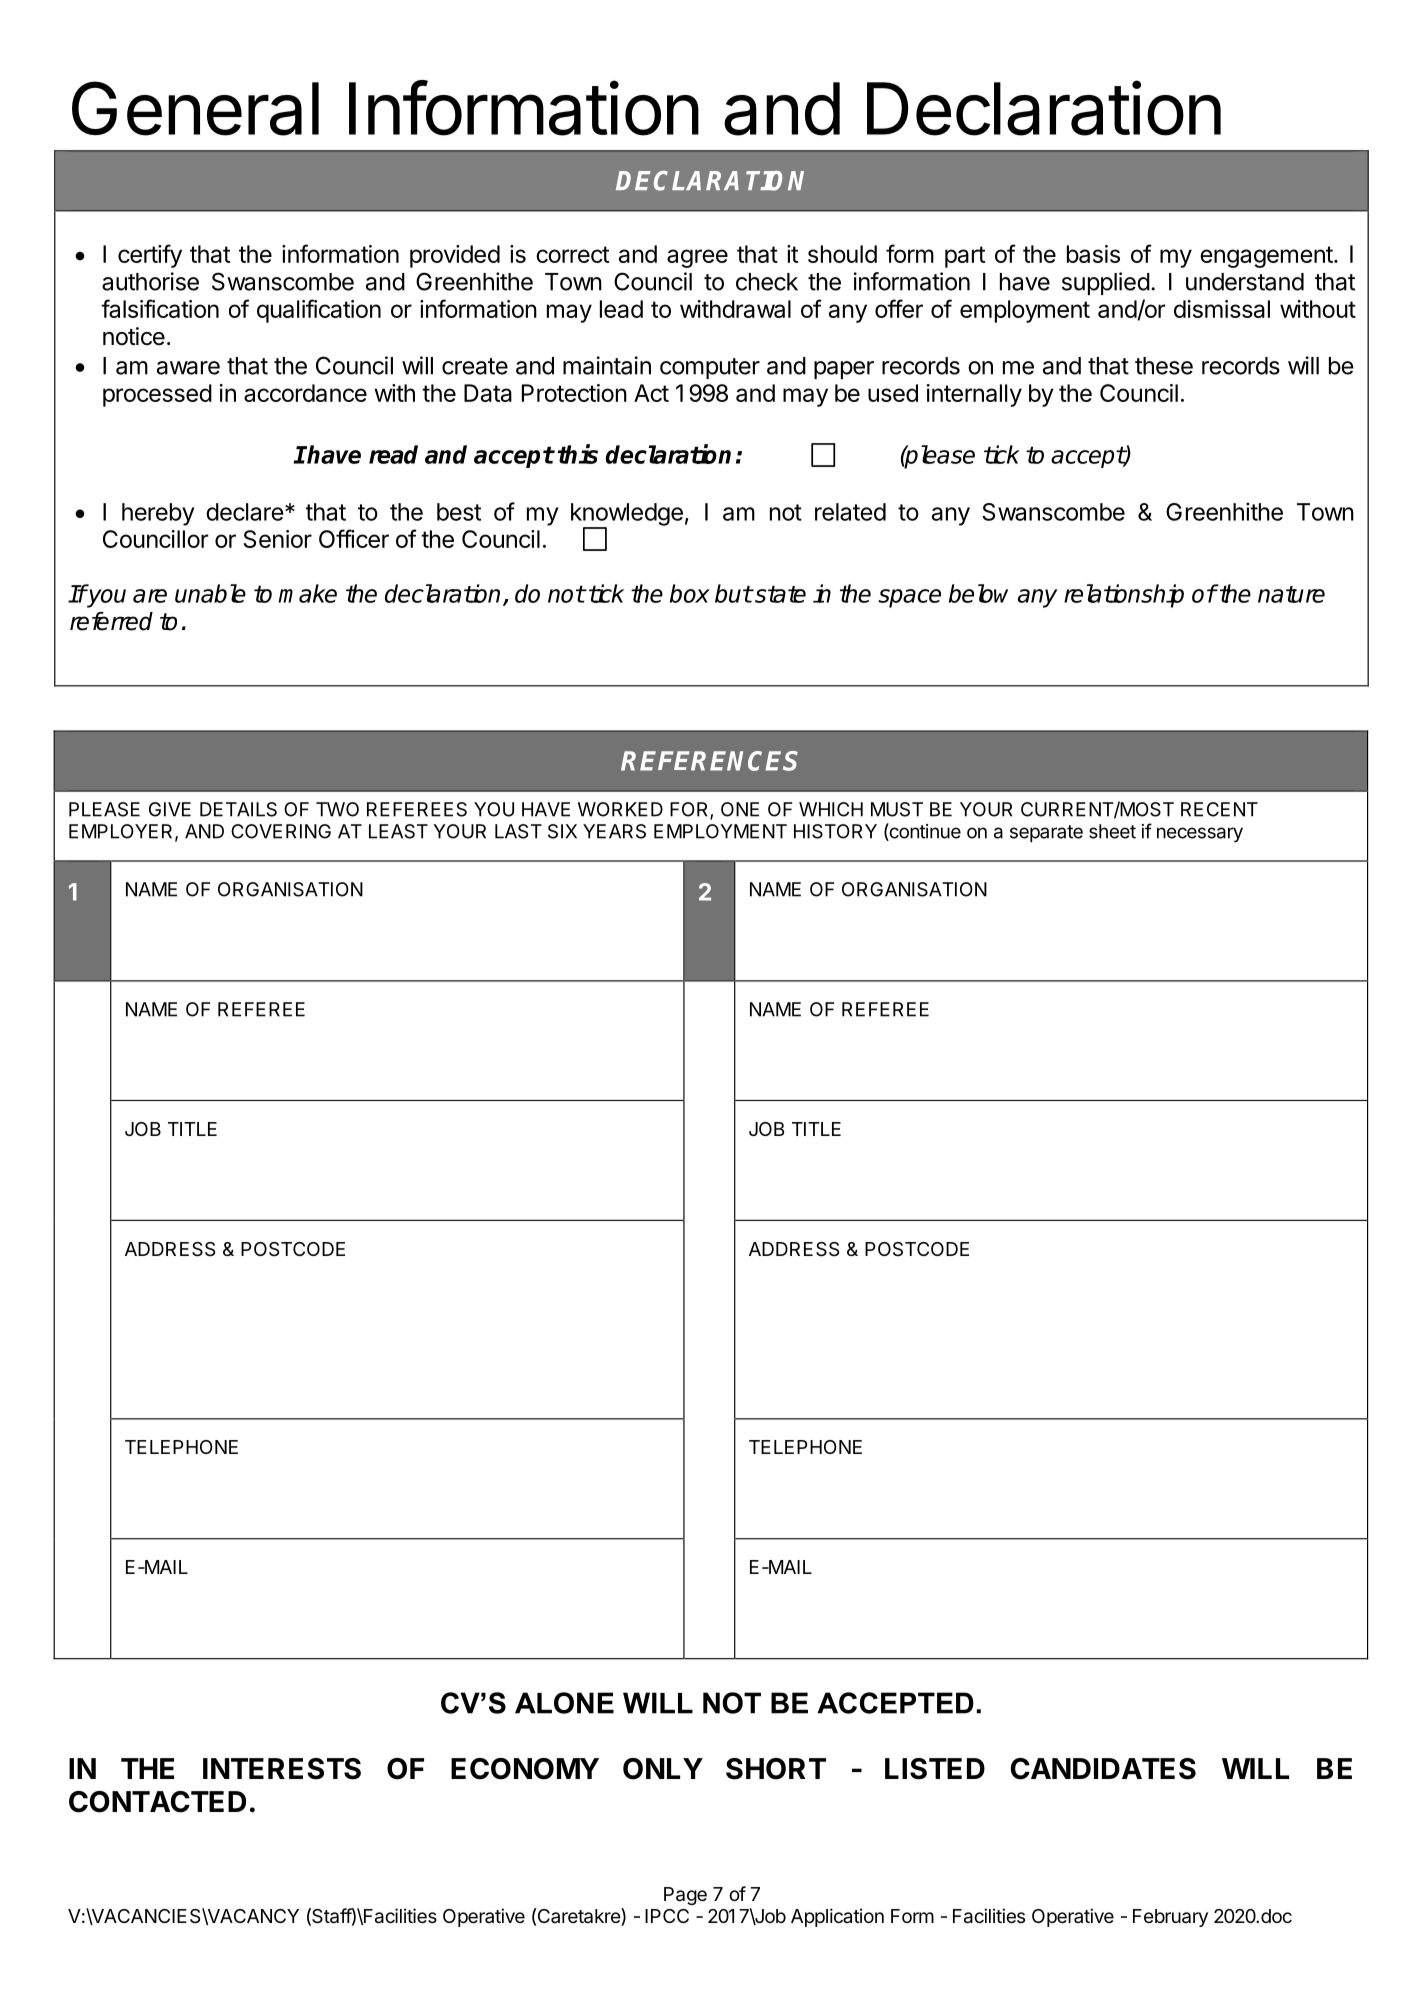 The width and height of the screenshot is (1423, 2012). Describe the element at coordinates (614, 831) in the screenshot. I see `YEARS` at that location.
